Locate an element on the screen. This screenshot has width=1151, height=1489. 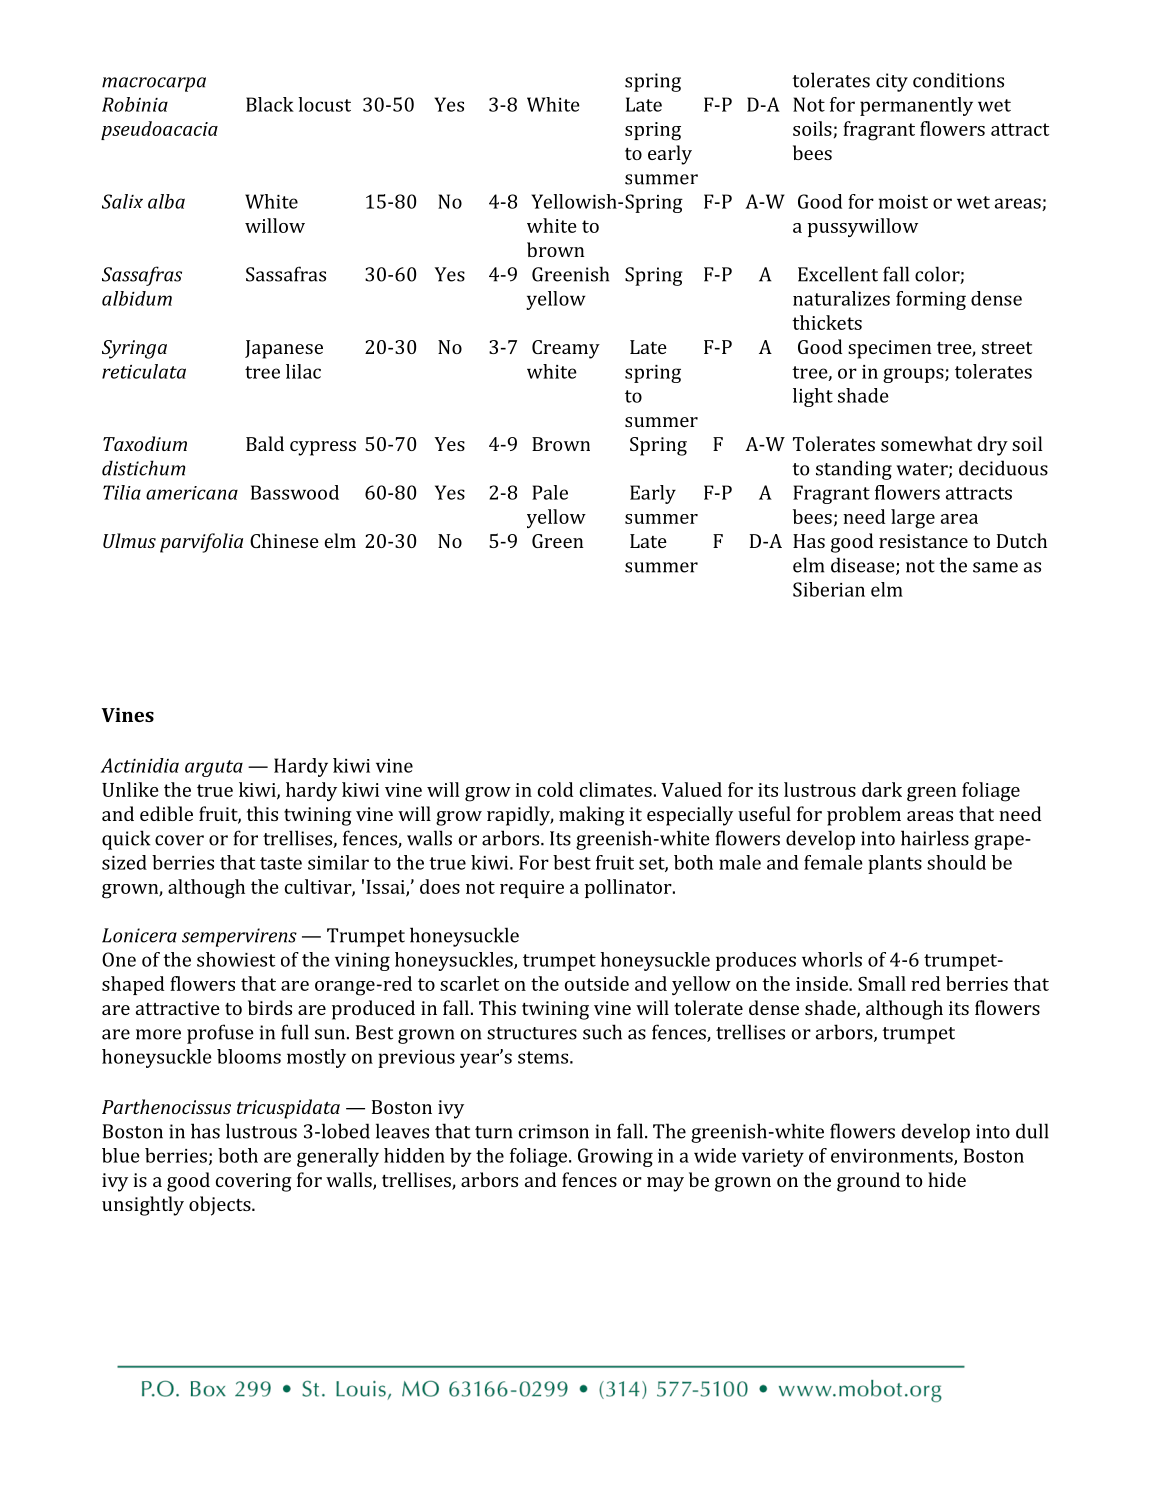
Black is located at coordinates (270, 104).
